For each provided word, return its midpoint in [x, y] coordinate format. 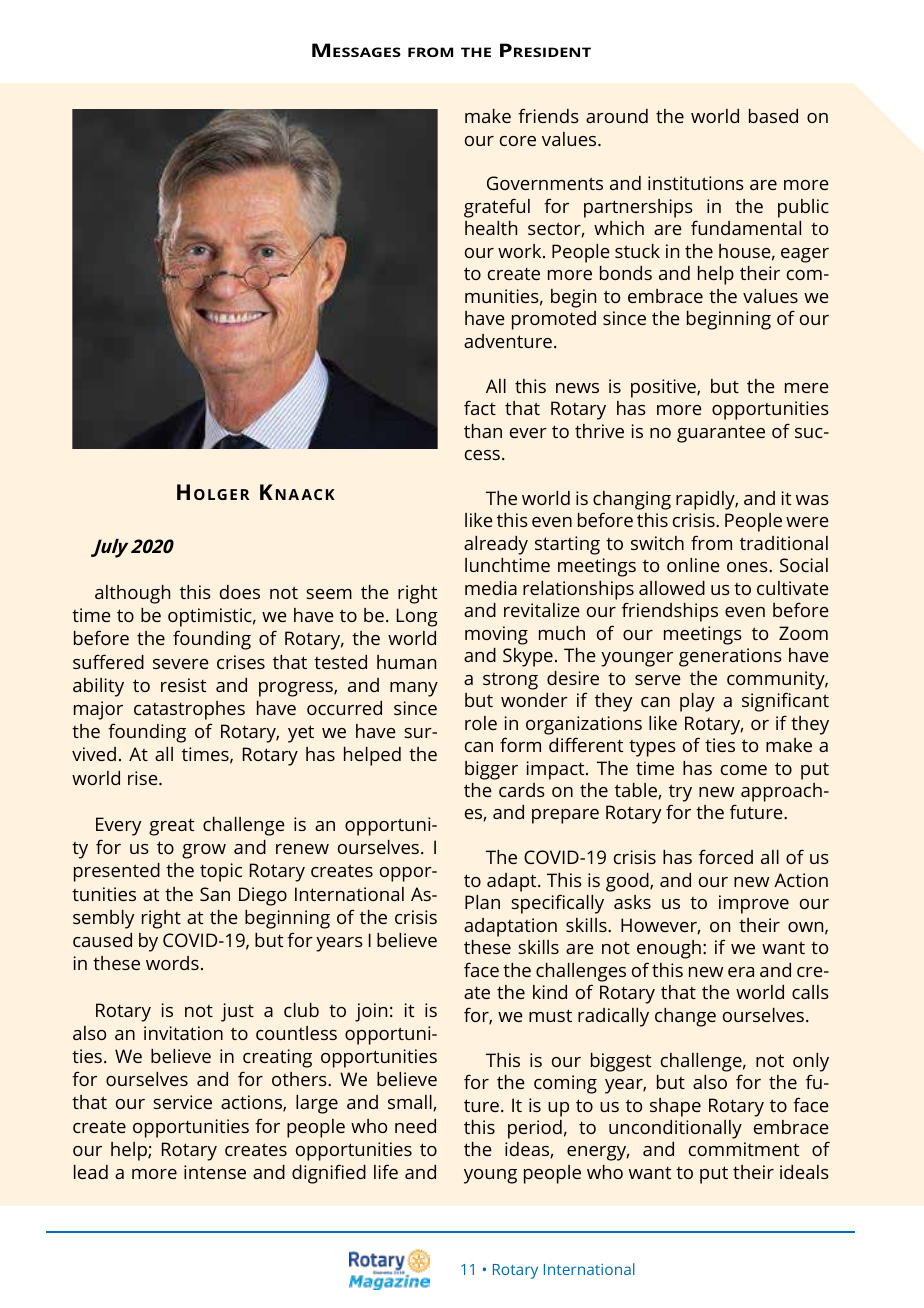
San [215, 894]
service [182, 1102]
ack [318, 494]
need [415, 1126]
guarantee [721, 434]
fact [480, 407]
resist [183, 685]
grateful [497, 208]
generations [730, 657]
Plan [482, 902]
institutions [696, 183]
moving [496, 635]
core [518, 141]
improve [754, 904]
